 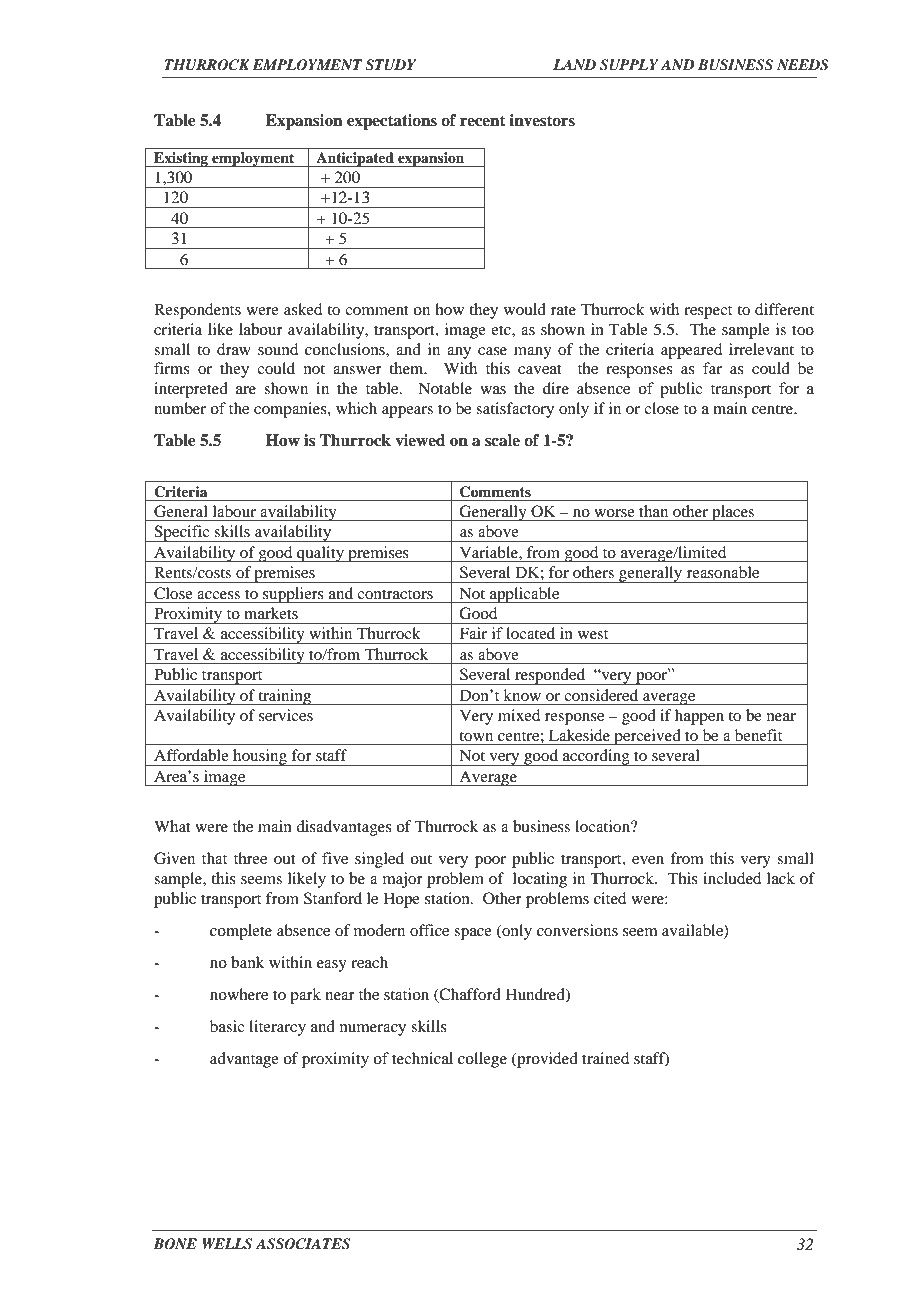 What do you see at coordinates (476, 736) in the document?
I see `town` at bounding box center [476, 736].
